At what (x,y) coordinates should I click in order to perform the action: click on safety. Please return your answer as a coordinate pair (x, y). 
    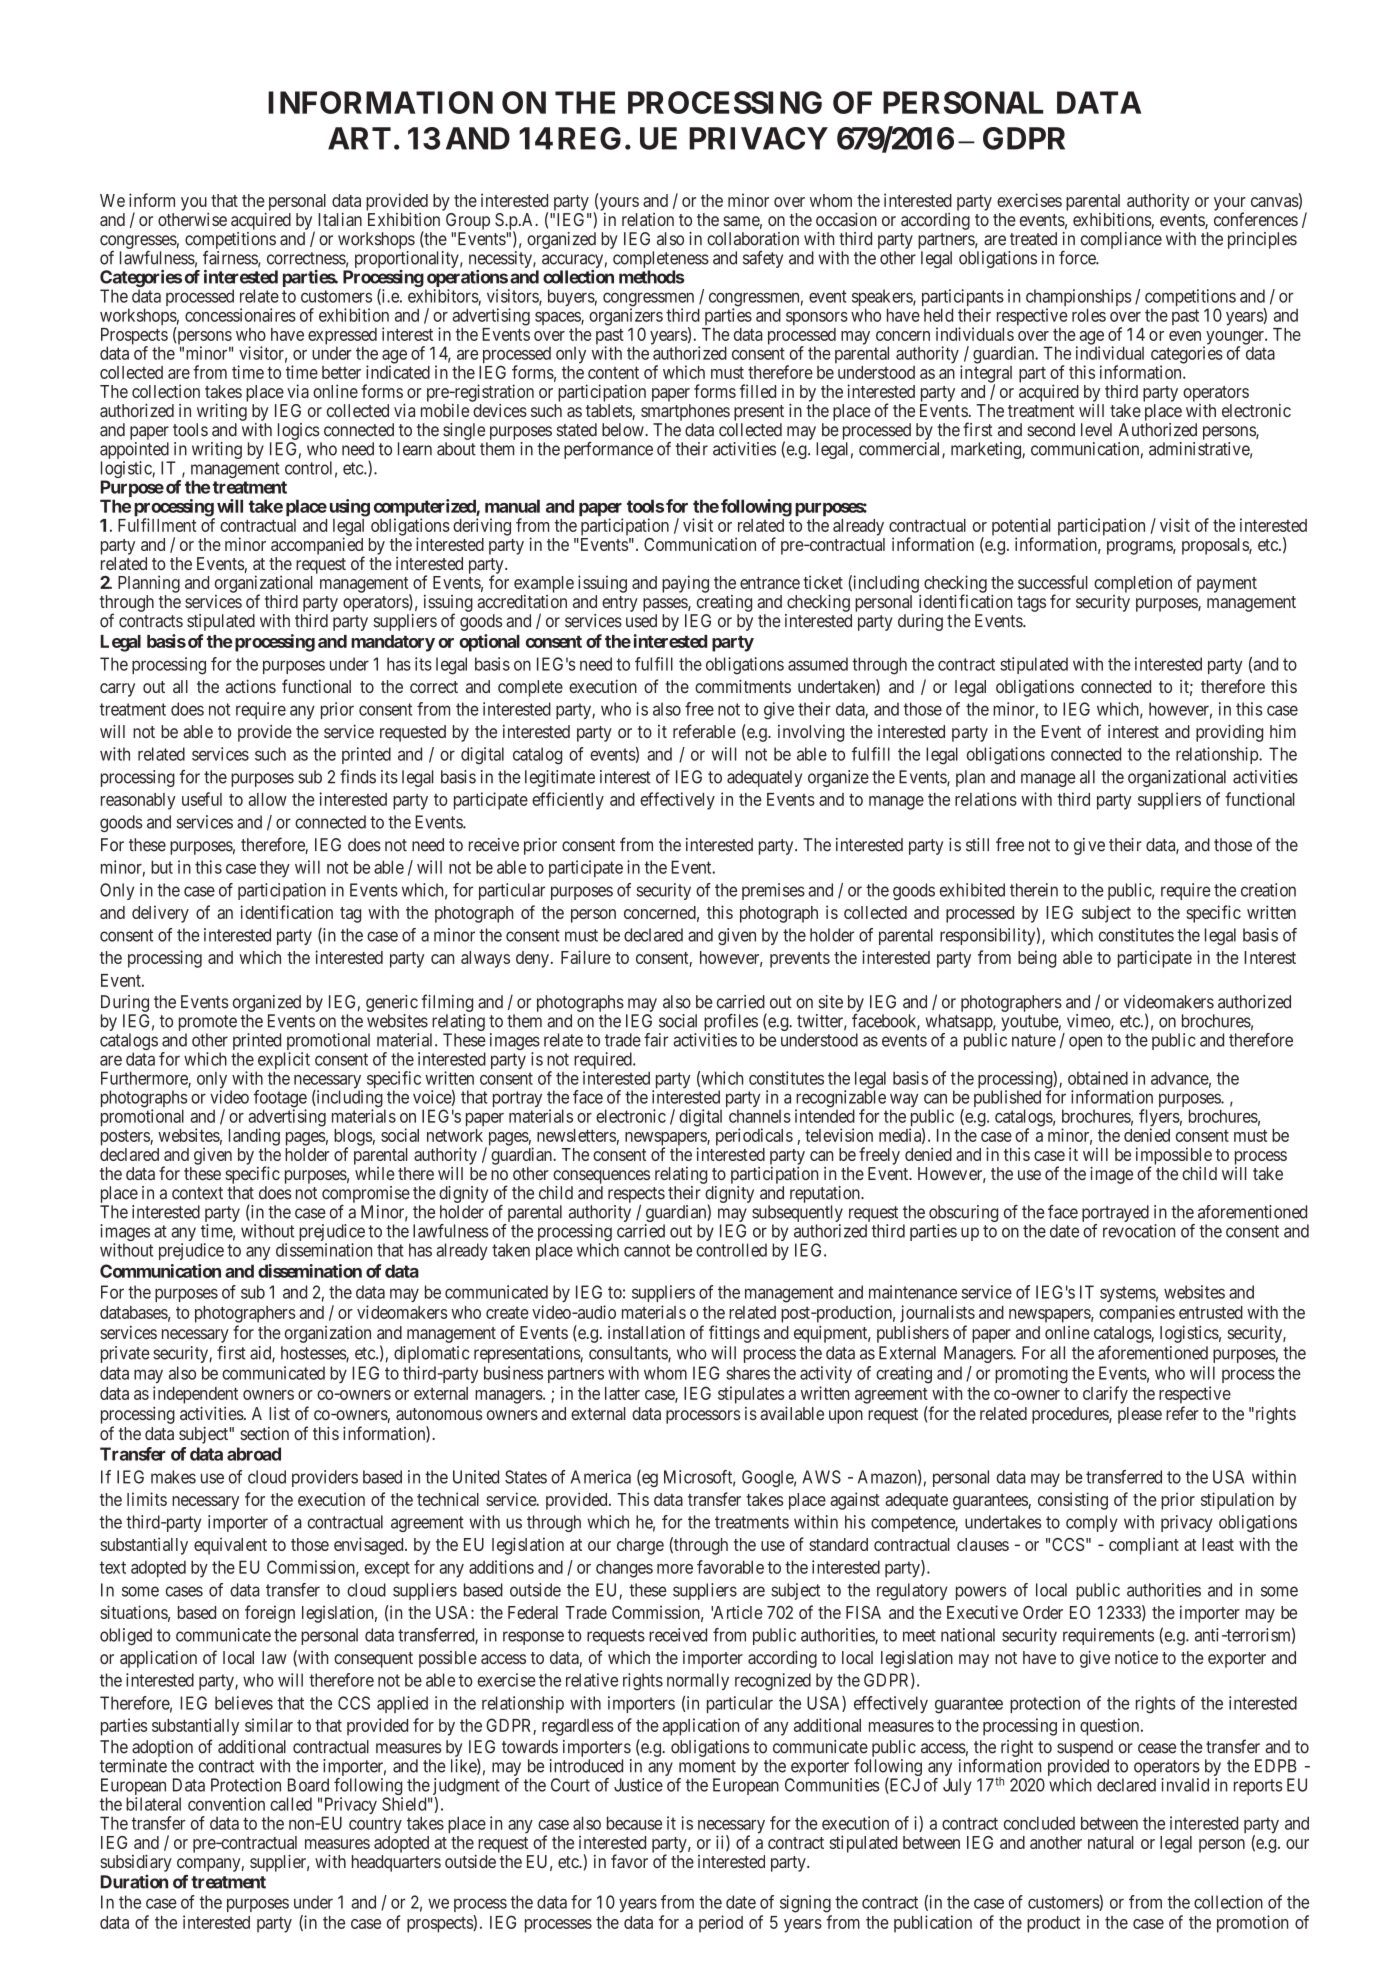
    Looking at the image, I should click on (763, 259).
